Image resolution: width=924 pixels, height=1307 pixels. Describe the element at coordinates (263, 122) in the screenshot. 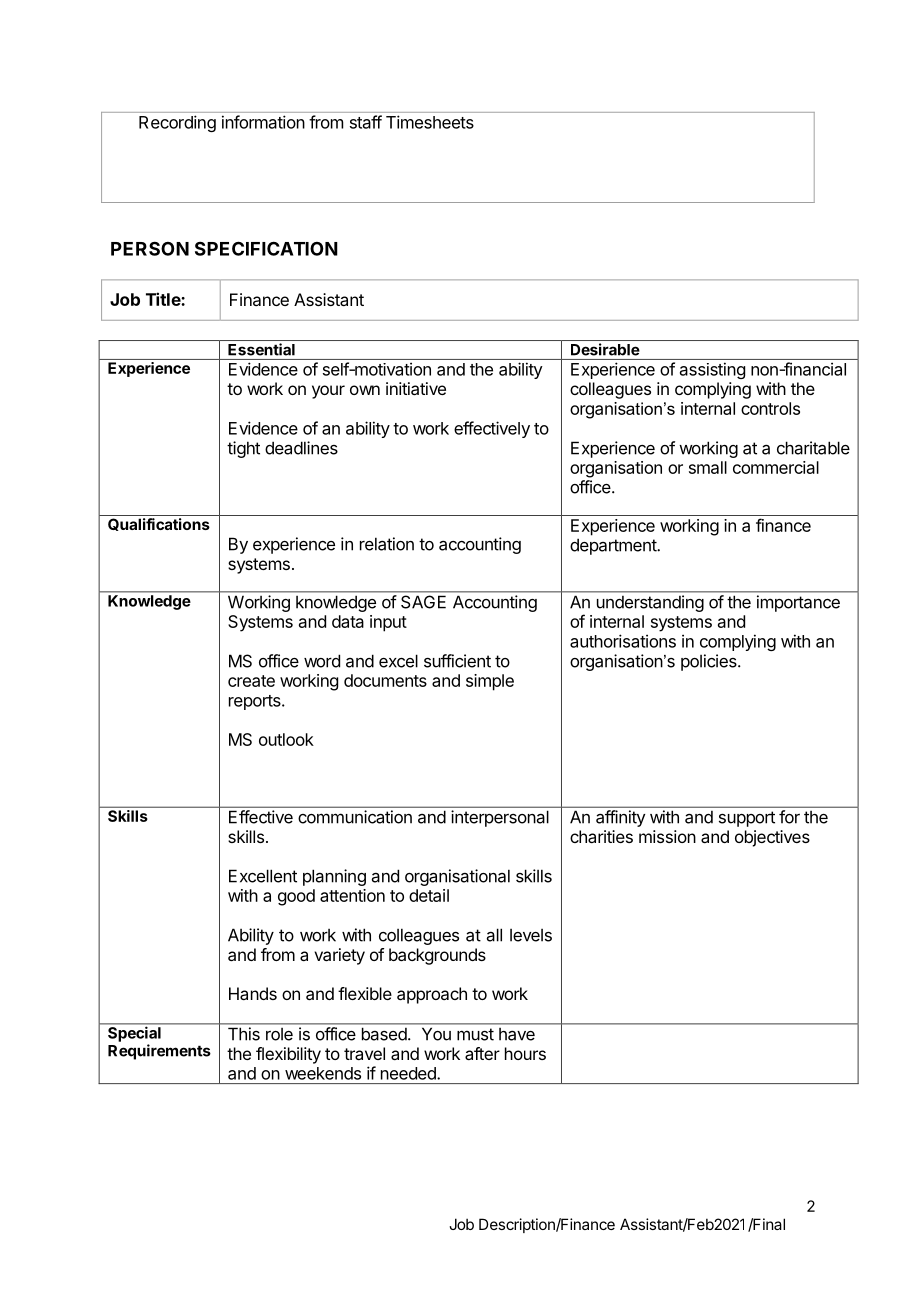

I see `information` at that location.
